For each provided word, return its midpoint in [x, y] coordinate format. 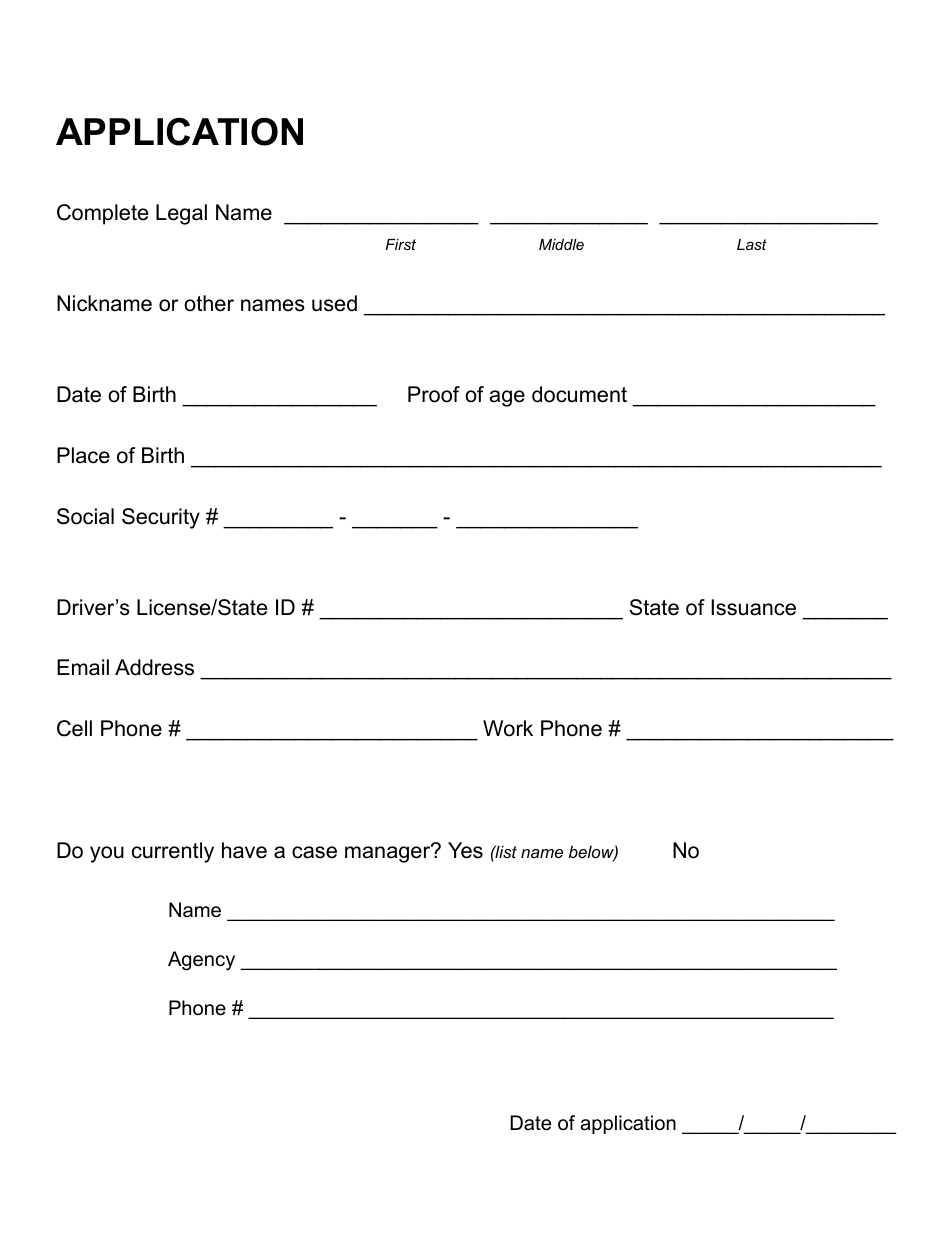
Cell [74, 728]
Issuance [753, 607]
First [401, 244]
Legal [181, 214]
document [579, 394]
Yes [465, 850]
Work [508, 728]
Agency [201, 961]
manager [389, 853]
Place [83, 455]
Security [161, 518]
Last [752, 244]
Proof [434, 394]
